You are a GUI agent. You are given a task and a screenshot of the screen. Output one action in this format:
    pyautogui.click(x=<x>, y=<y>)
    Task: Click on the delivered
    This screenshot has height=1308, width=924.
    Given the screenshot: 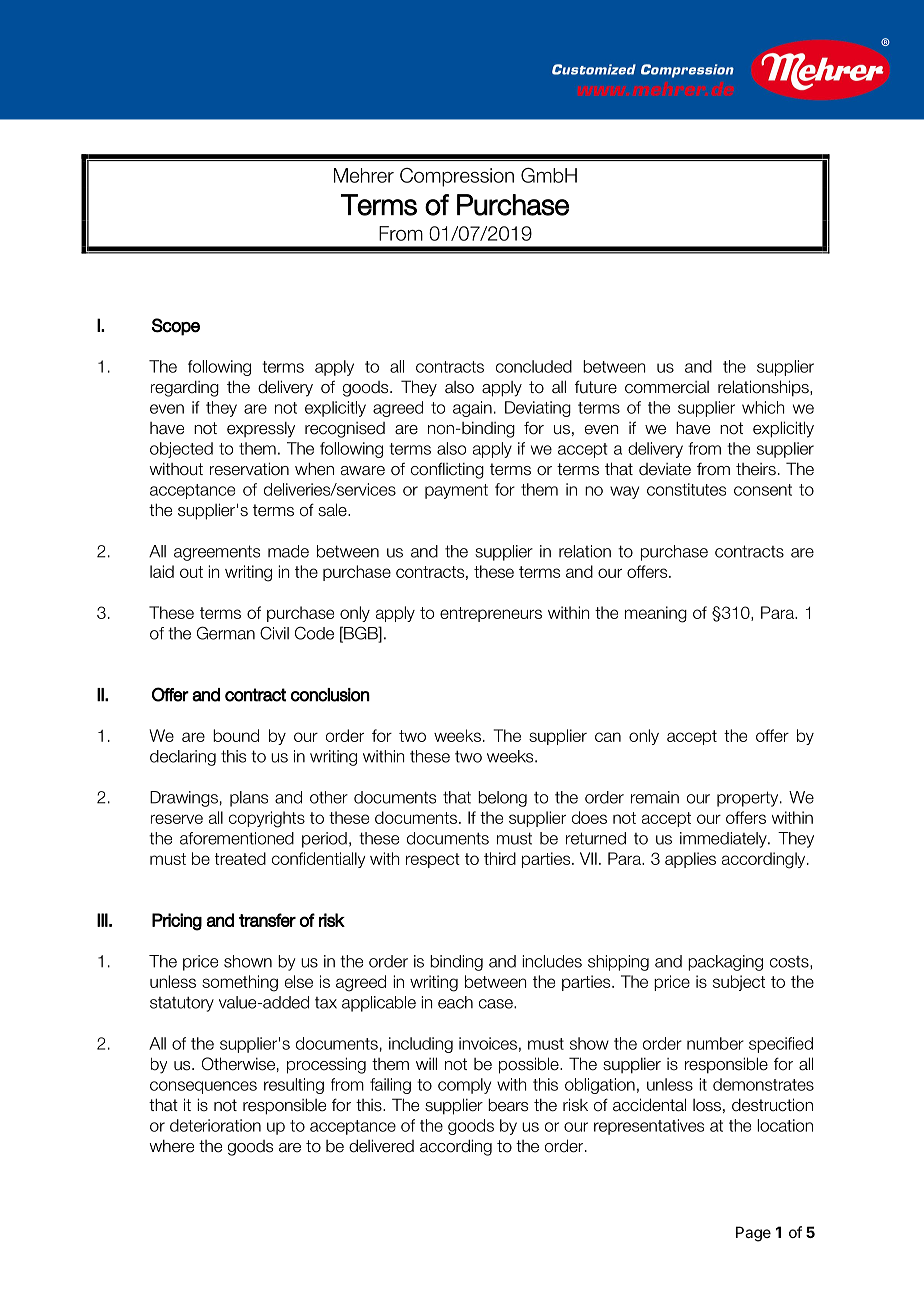 What is the action you would take?
    pyautogui.click(x=381, y=1146)
